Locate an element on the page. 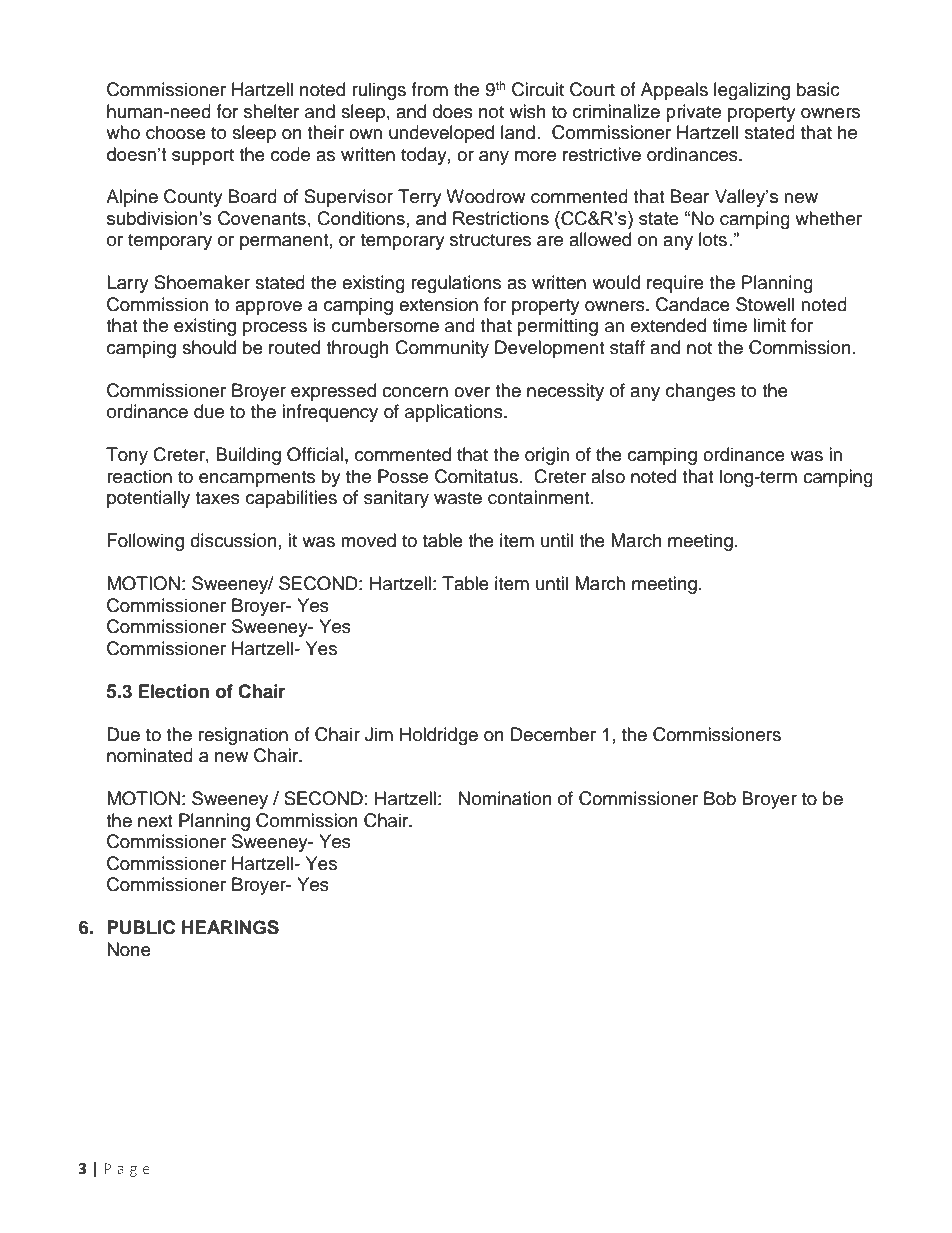 This page has height=1233, width=952. also is located at coordinates (608, 476).
